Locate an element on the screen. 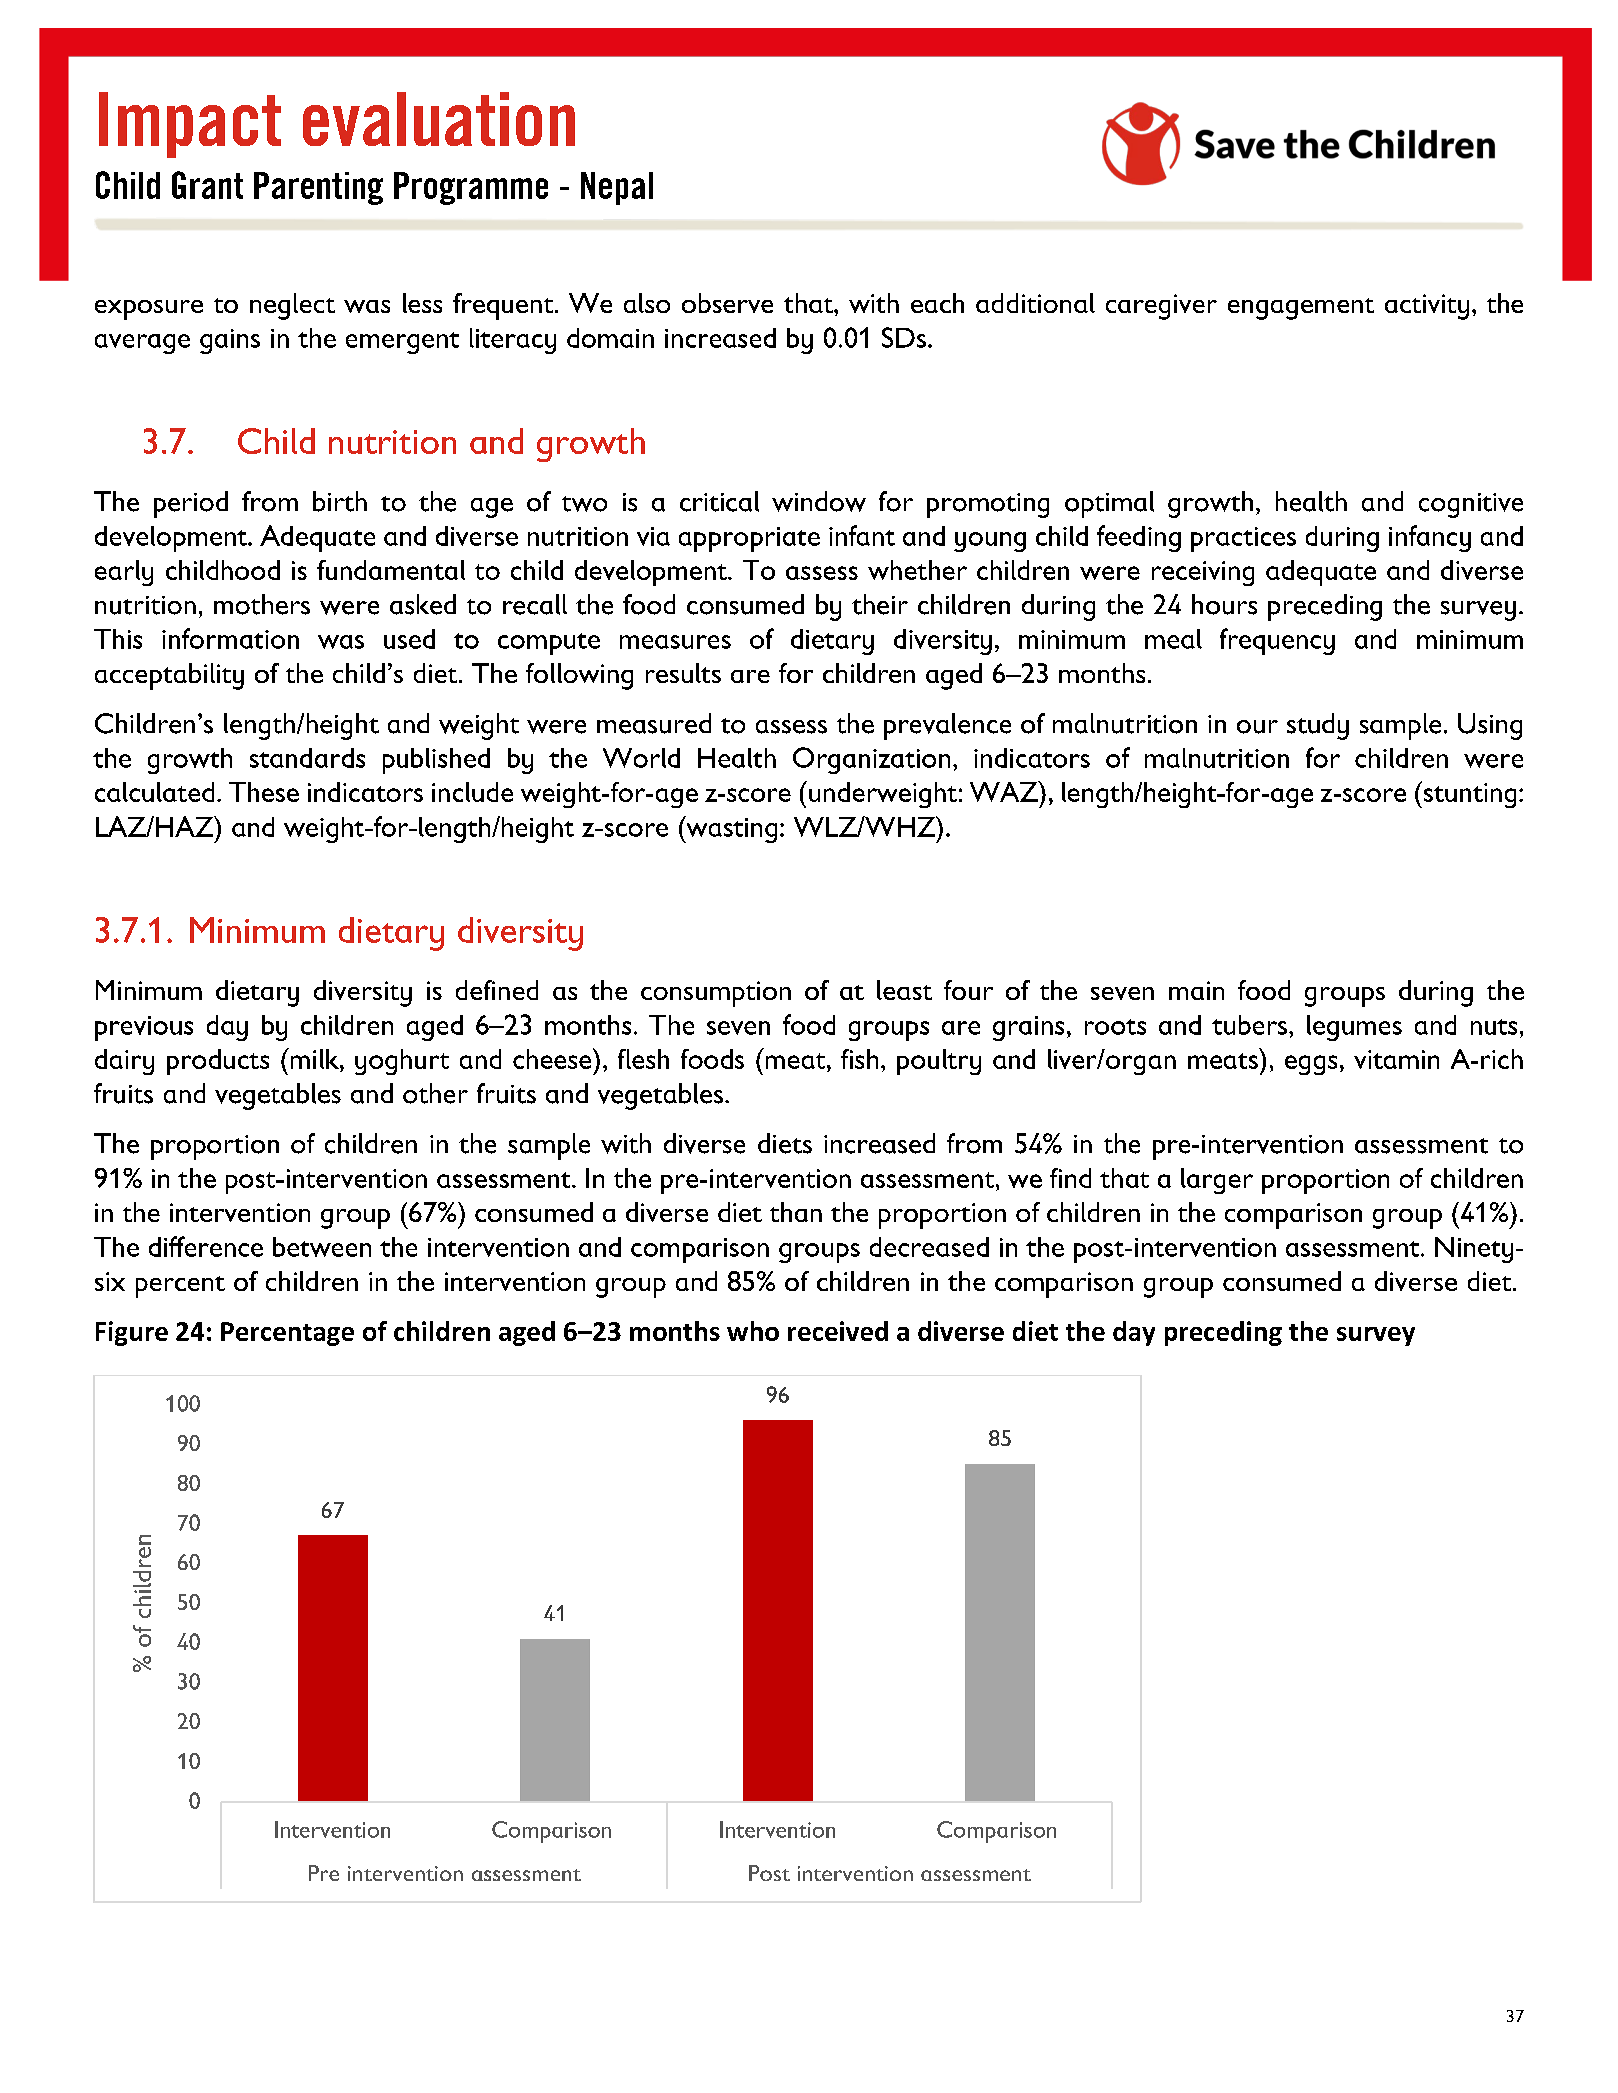 Image resolution: width=1618 pixels, height=2093 pixels. birth is located at coordinates (340, 501).
